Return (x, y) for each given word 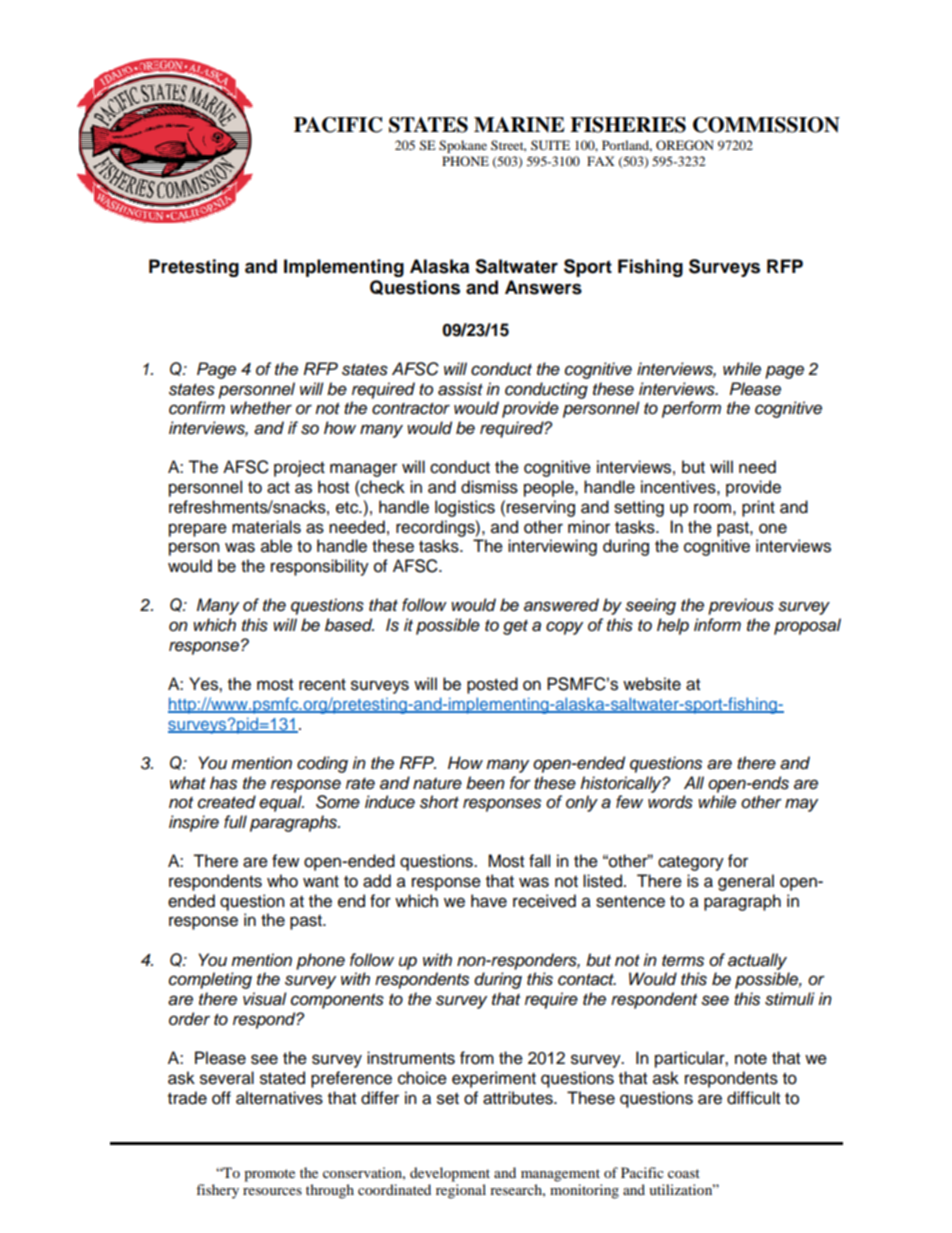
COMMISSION (766, 125)
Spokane (463, 146)
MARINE (519, 125)
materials (266, 527)
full (235, 822)
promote (269, 1175)
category (691, 863)
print (758, 508)
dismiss (489, 487)
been (485, 783)
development (450, 1174)
